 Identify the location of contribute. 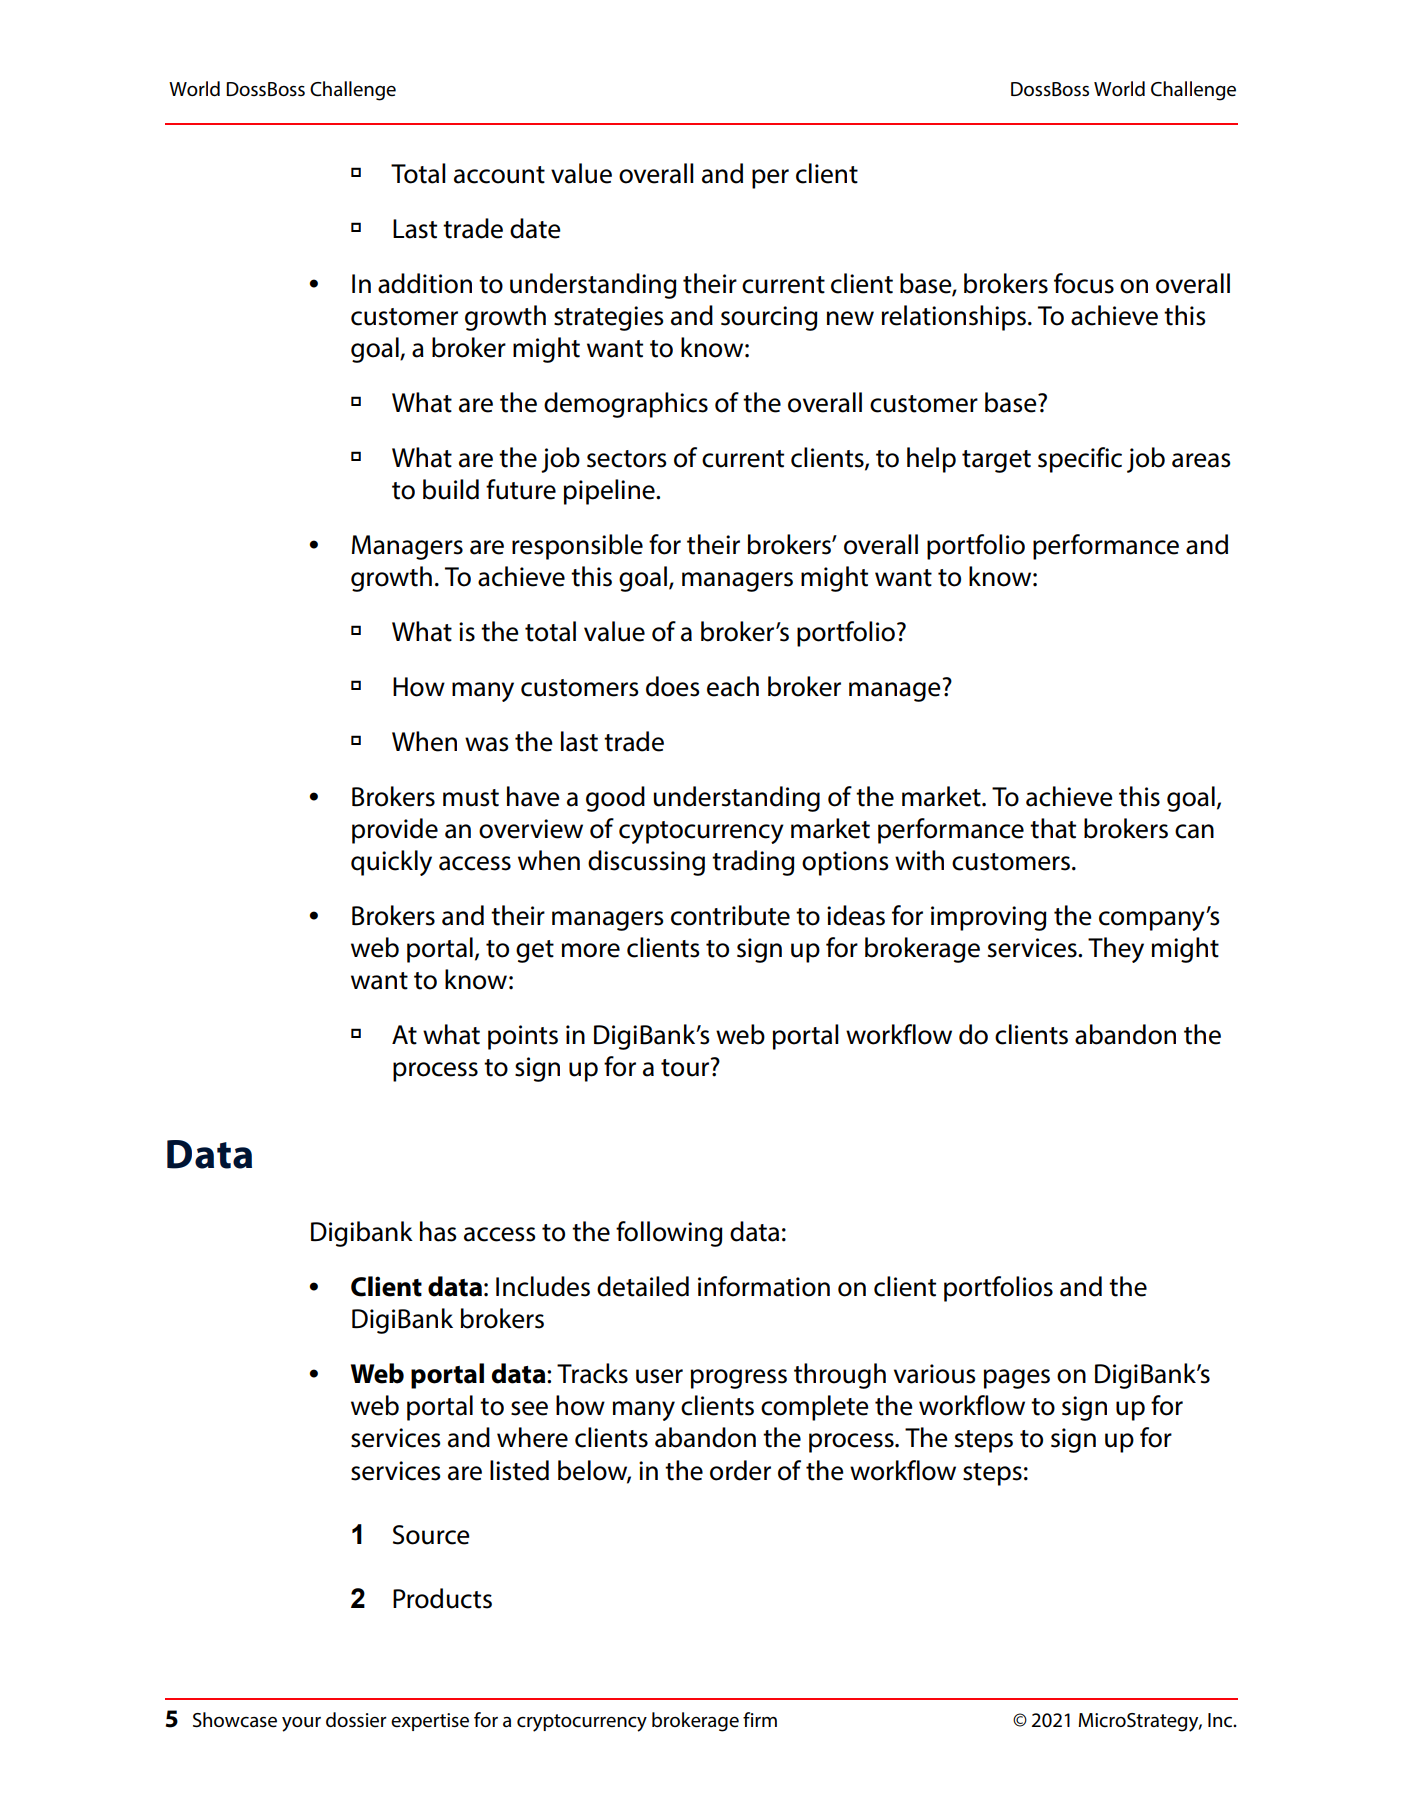
(730, 915).
